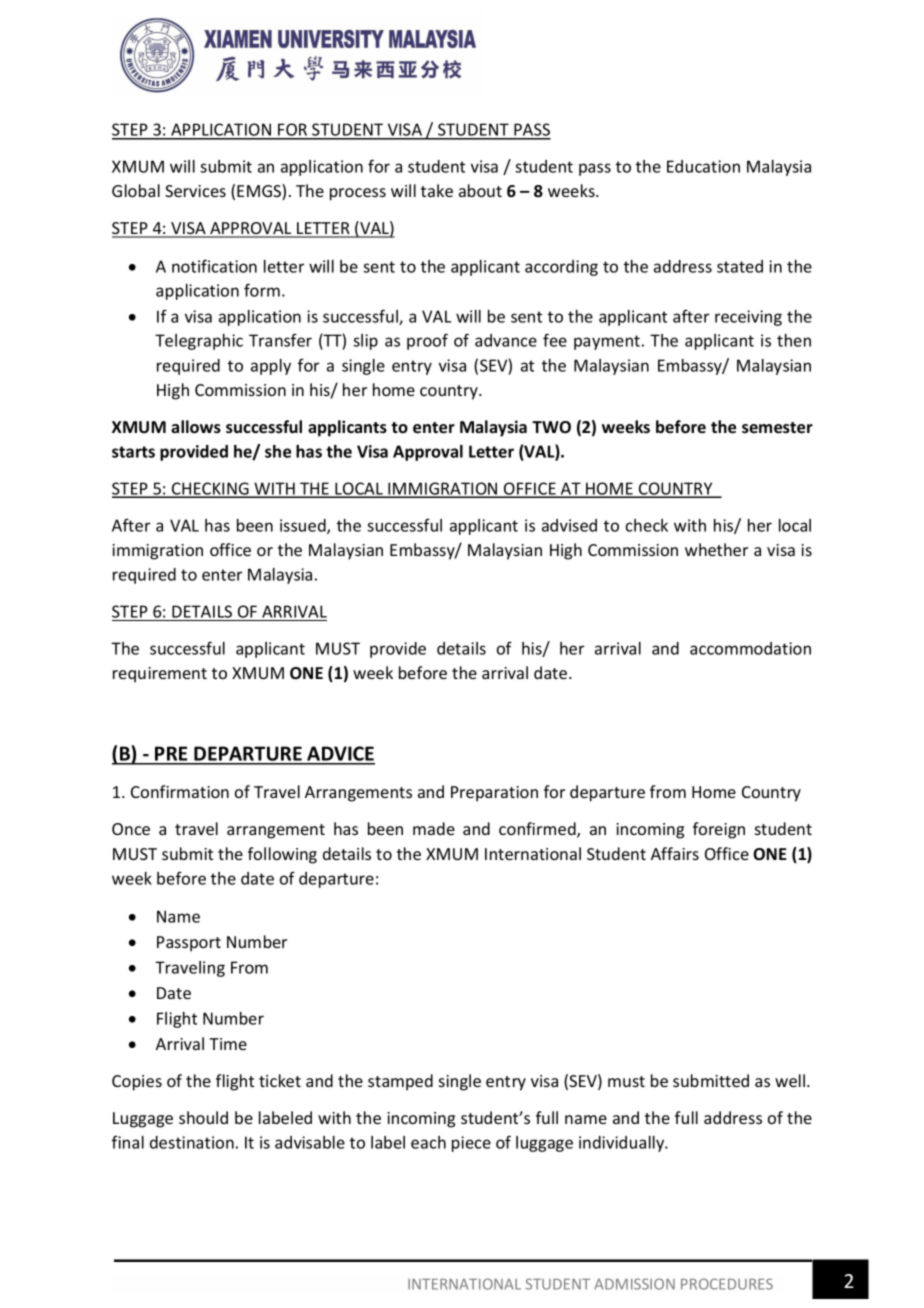  Describe the element at coordinates (777, 428) in the screenshot. I see `semester` at that location.
